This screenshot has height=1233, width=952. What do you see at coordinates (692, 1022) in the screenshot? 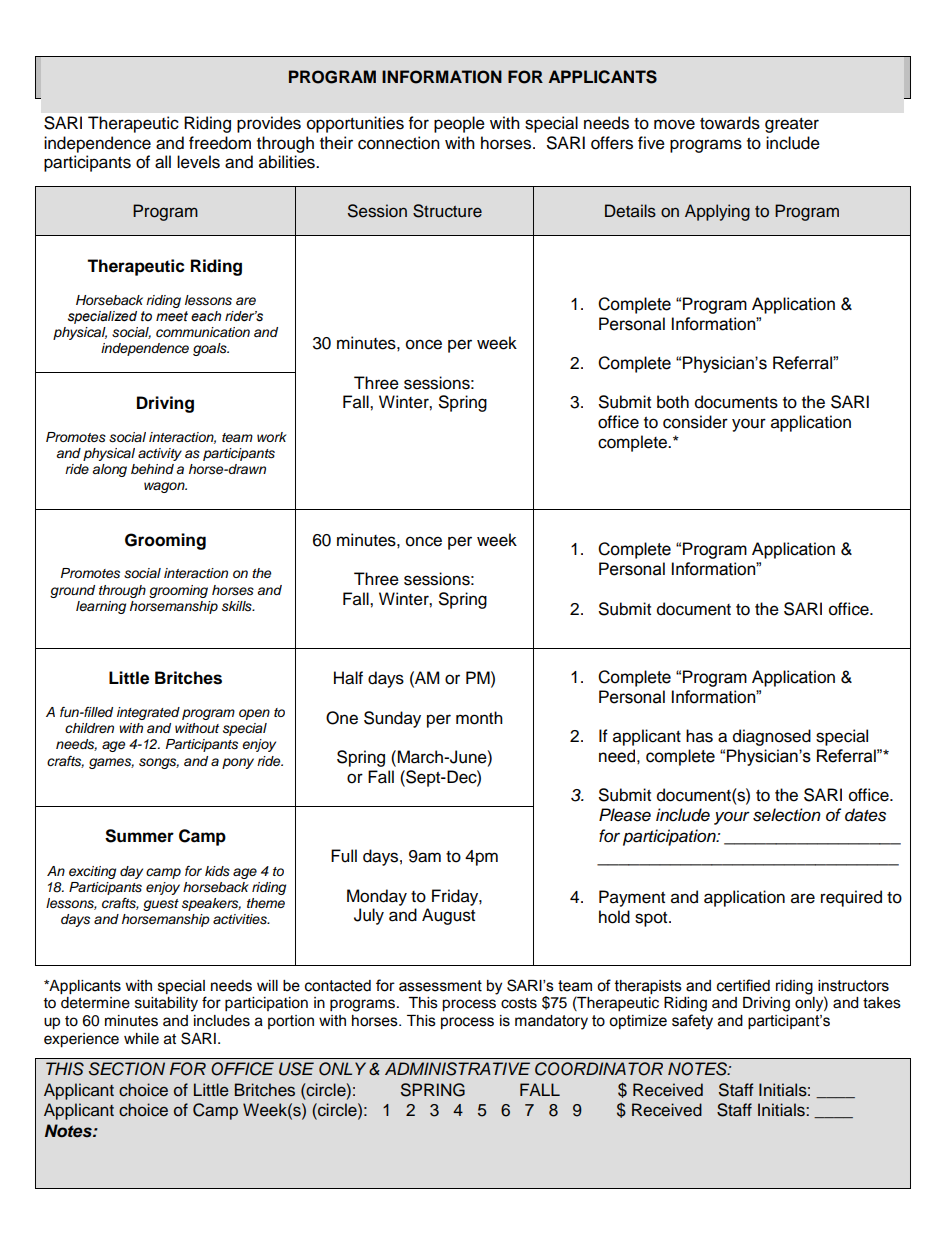
I see `safety` at bounding box center [692, 1022].
